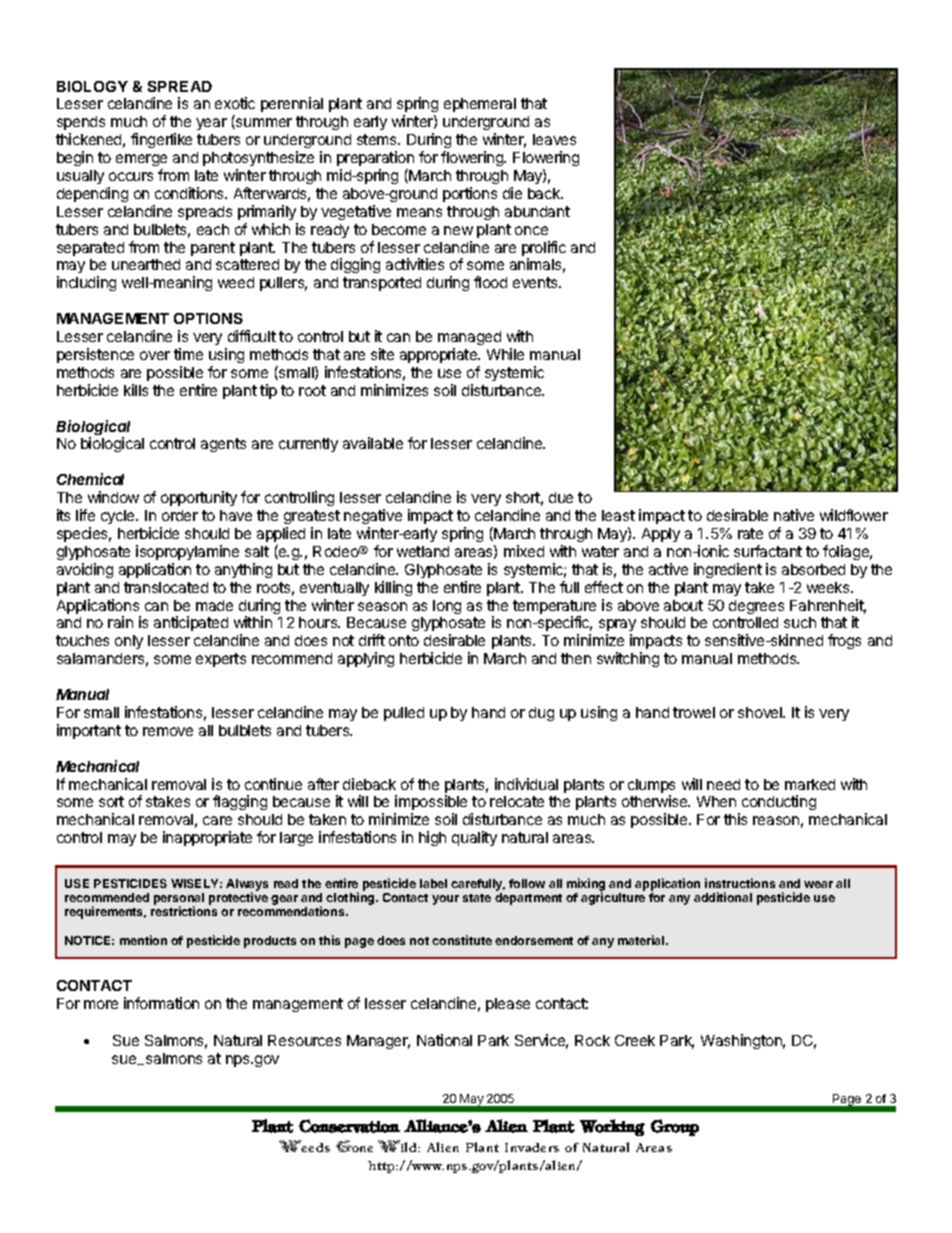 Image resolution: width=952 pixels, height=1233 pixels. I want to click on Invaders, so click(532, 1147).
